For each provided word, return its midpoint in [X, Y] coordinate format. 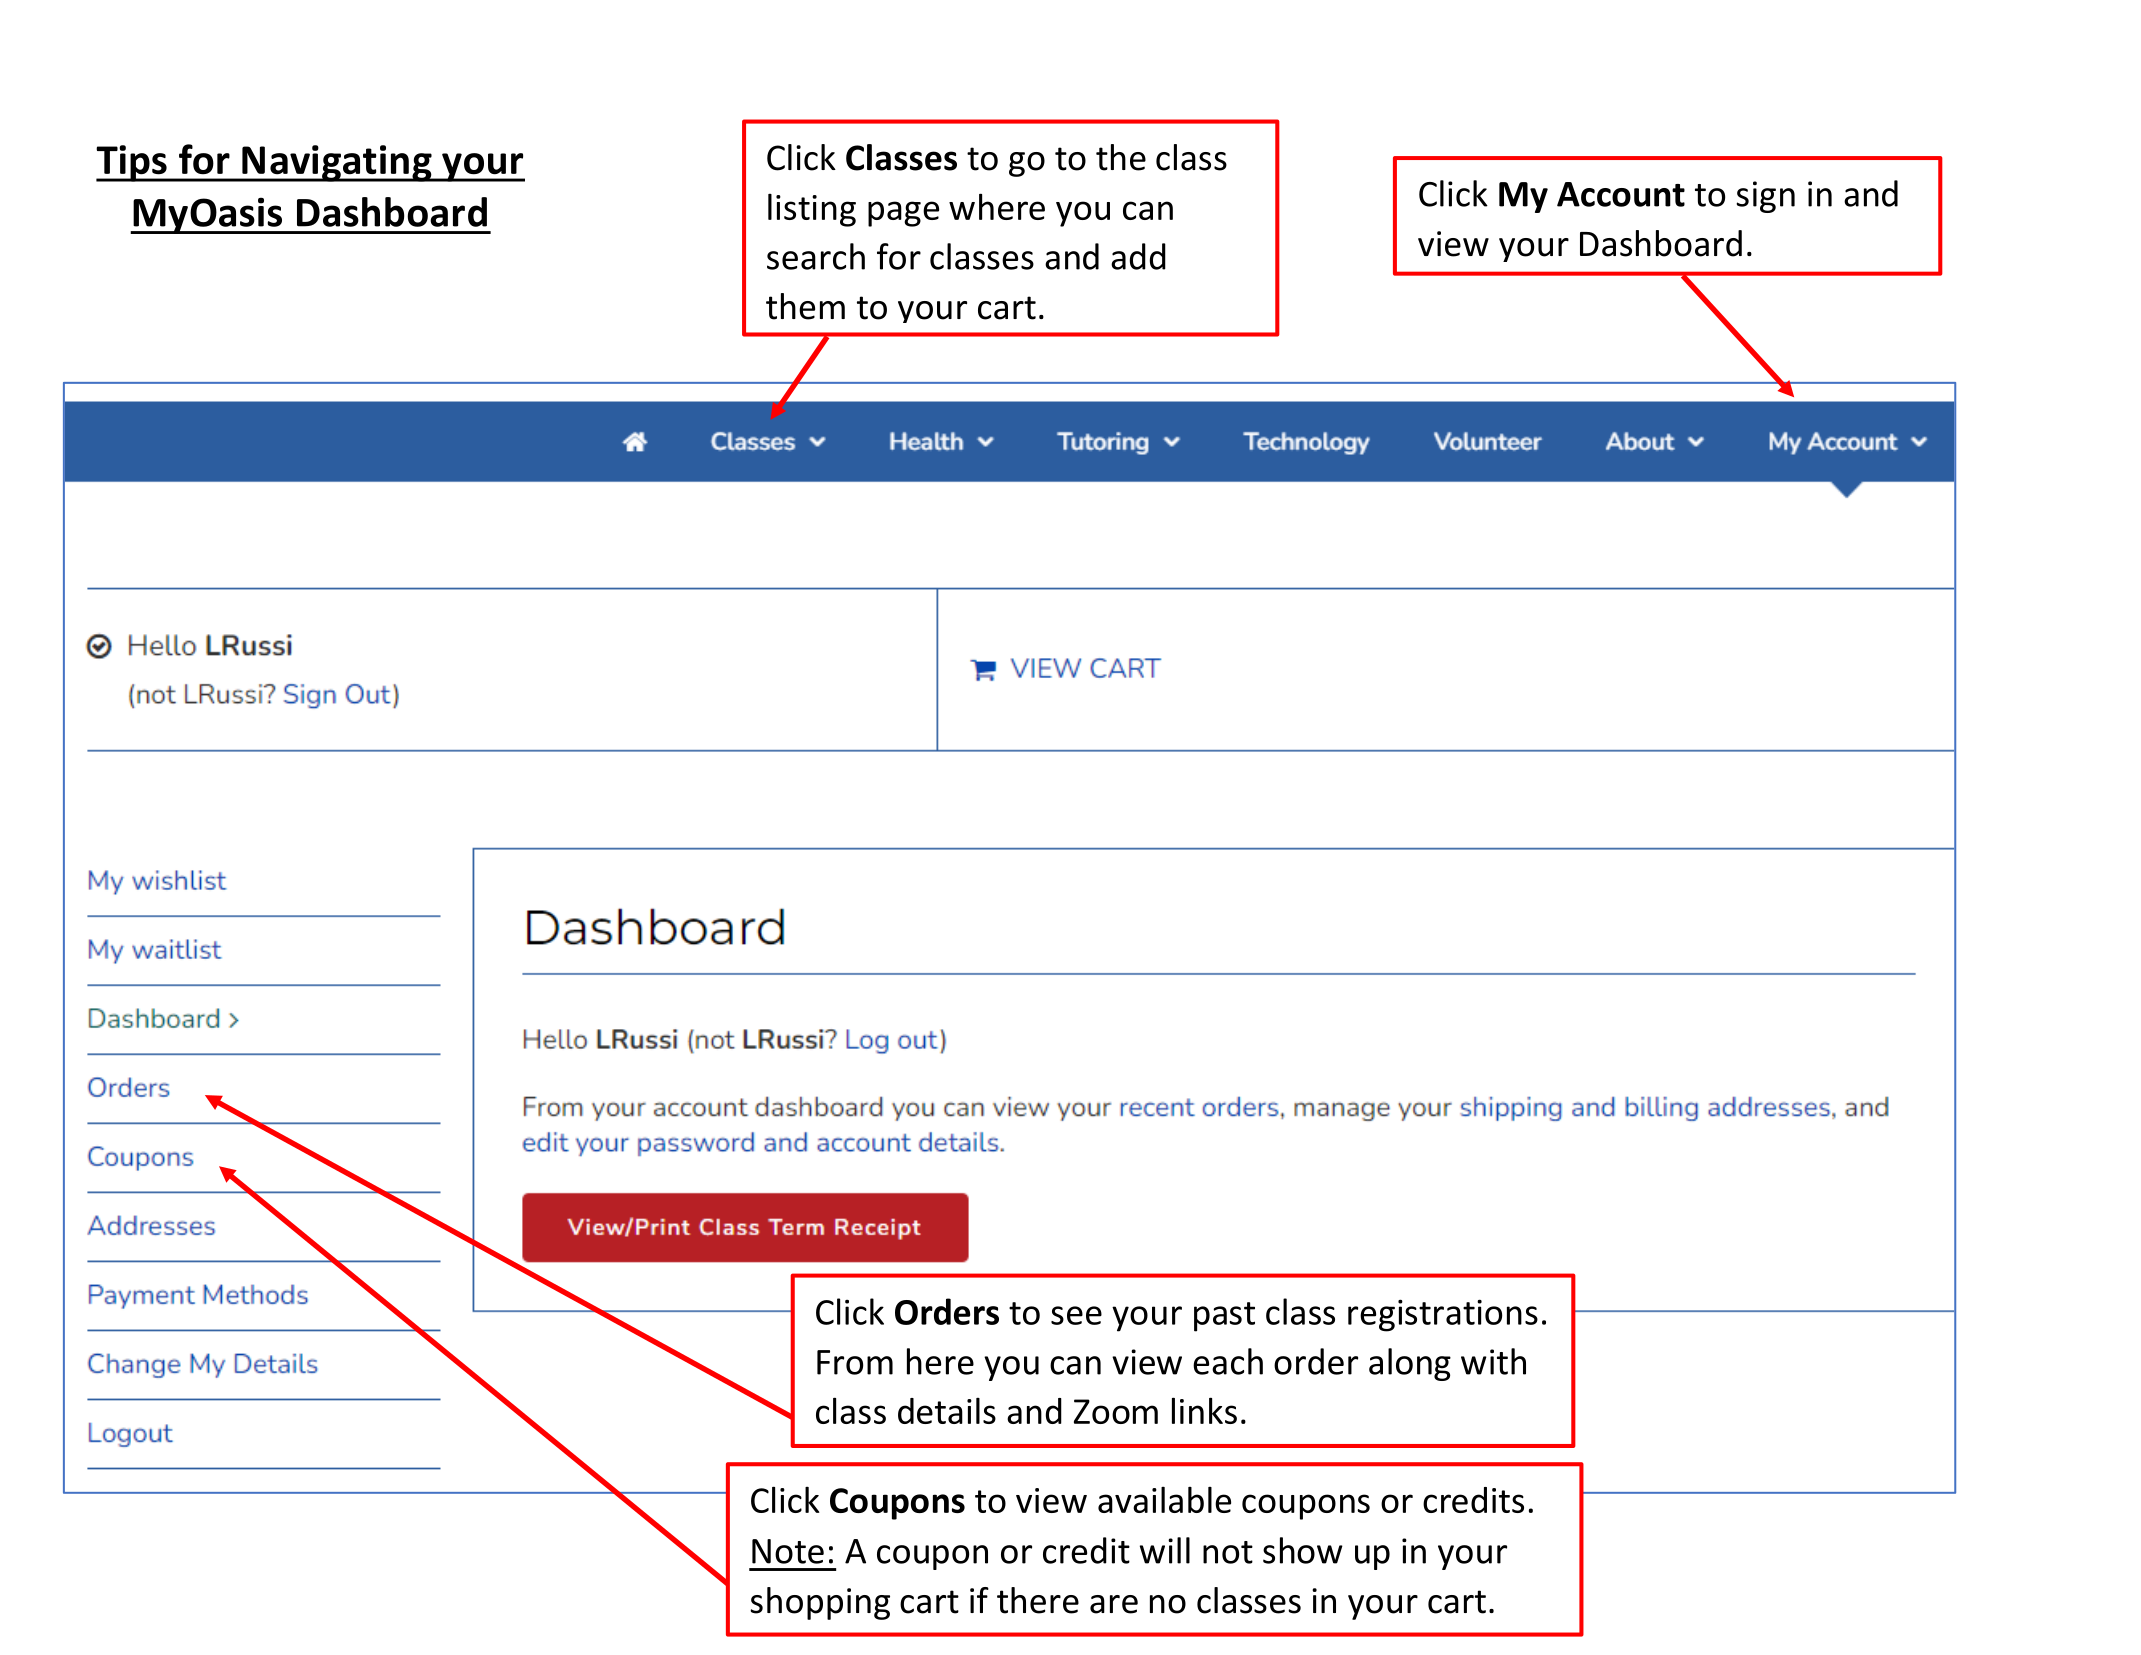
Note [788, 1551]
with [1493, 1361]
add [1138, 256]
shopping [820, 1603]
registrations [1443, 1315]
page [903, 214]
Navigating [337, 163]
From [855, 1362]
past [1224, 1317]
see [1076, 1315]
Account [1621, 194]
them [805, 306]
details [947, 1410]
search [816, 256]
